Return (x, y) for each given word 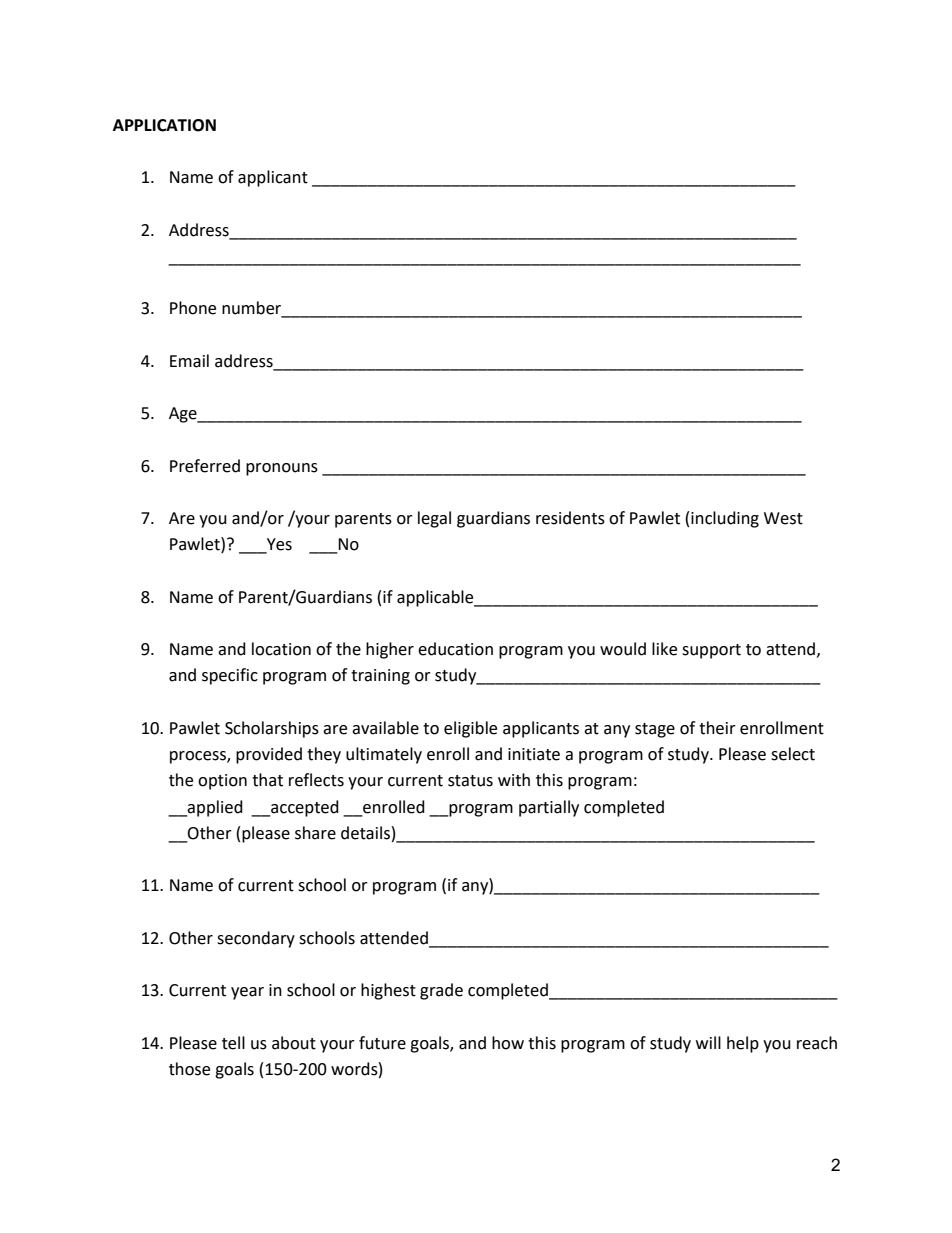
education (455, 649)
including (725, 519)
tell (233, 1043)
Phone (193, 308)
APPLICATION (164, 125)
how (508, 1043)
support (711, 651)
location (281, 649)
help (743, 1044)
